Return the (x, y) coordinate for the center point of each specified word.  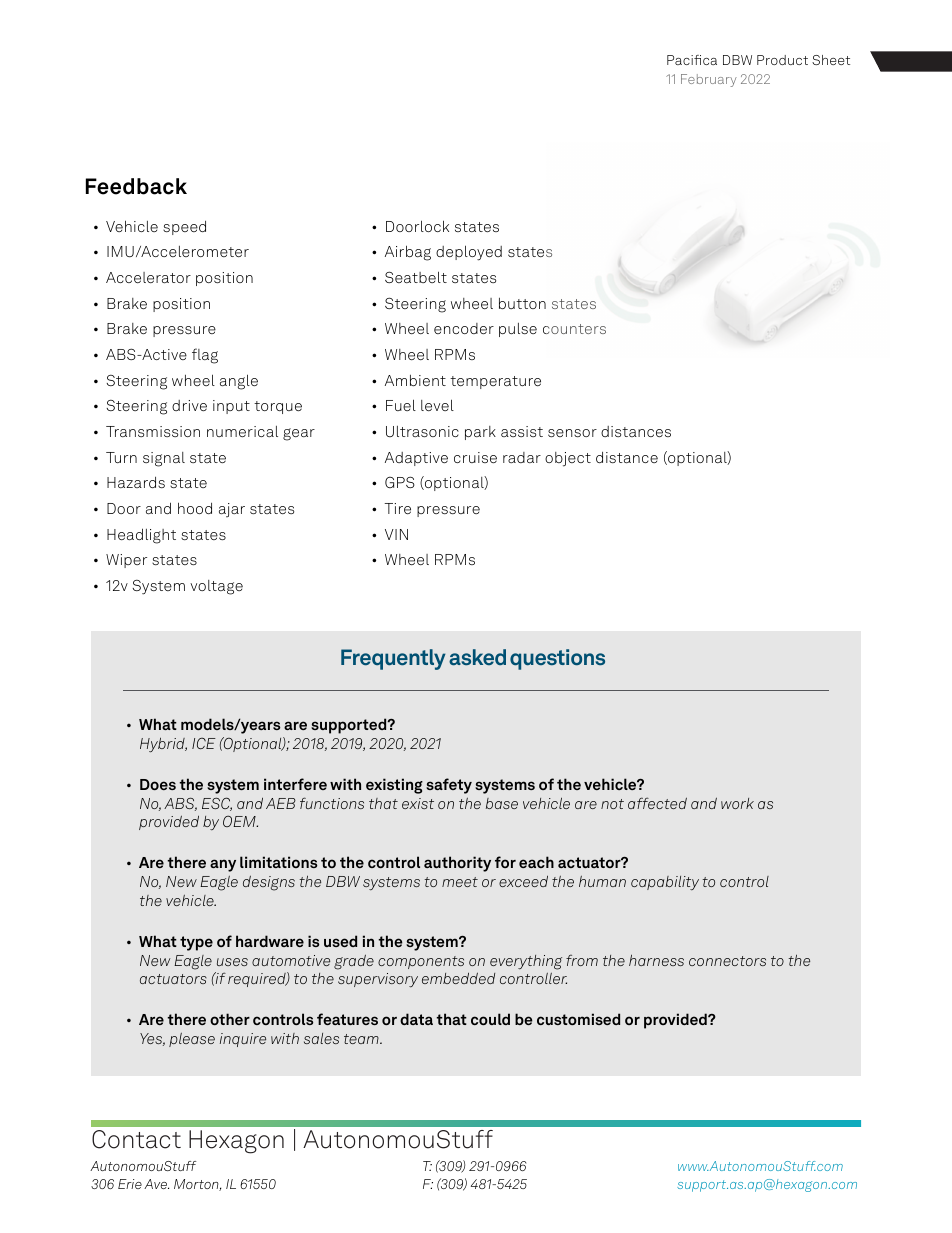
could (490, 1019)
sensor (572, 433)
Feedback (136, 186)
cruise (475, 457)
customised (578, 1019)
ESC (217, 804)
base (502, 803)
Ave (156, 1184)
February (709, 80)
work (737, 803)
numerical (242, 431)
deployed (469, 253)
